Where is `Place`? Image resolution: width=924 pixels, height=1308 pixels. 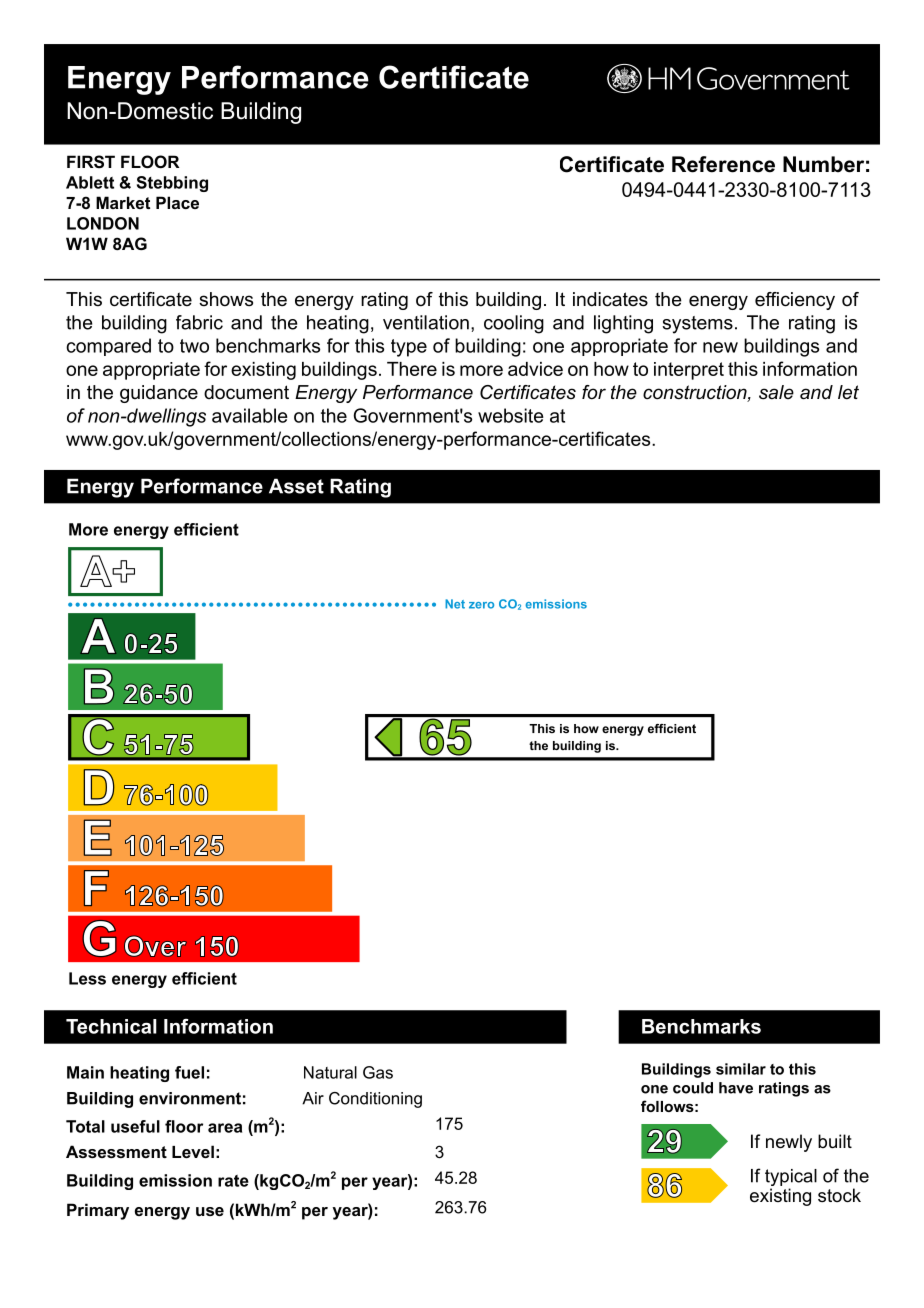 Place is located at coordinates (177, 202).
